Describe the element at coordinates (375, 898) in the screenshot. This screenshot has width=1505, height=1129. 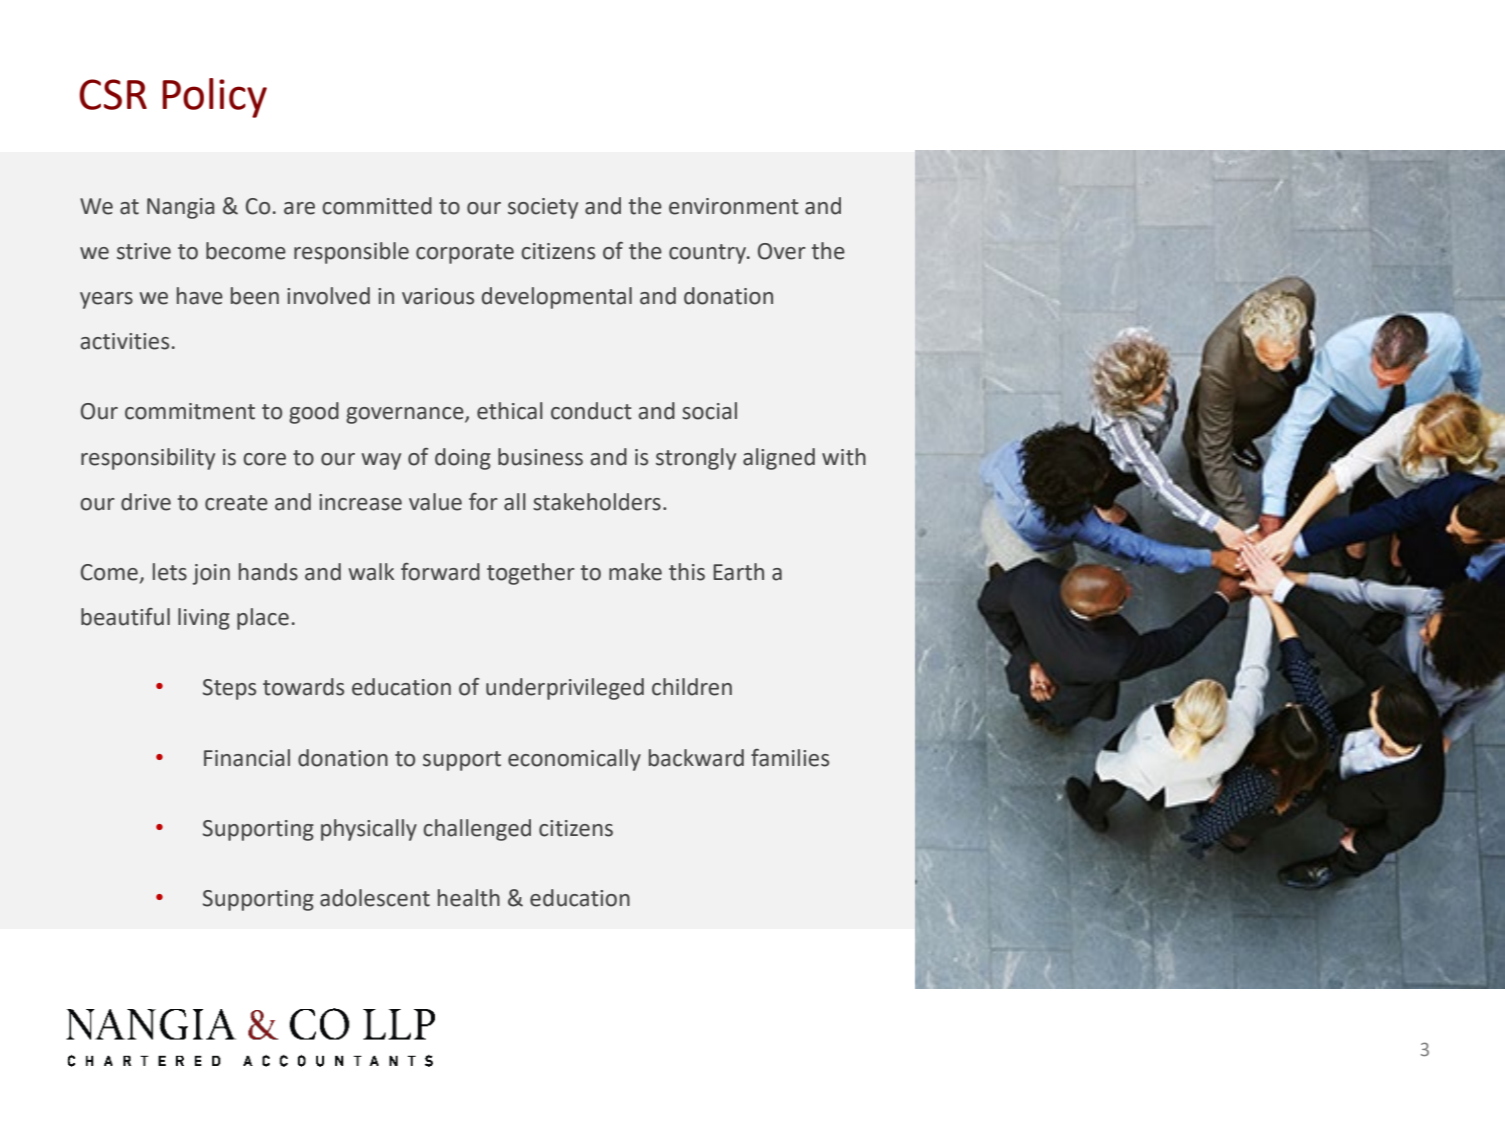
I see `adolescent` at that location.
